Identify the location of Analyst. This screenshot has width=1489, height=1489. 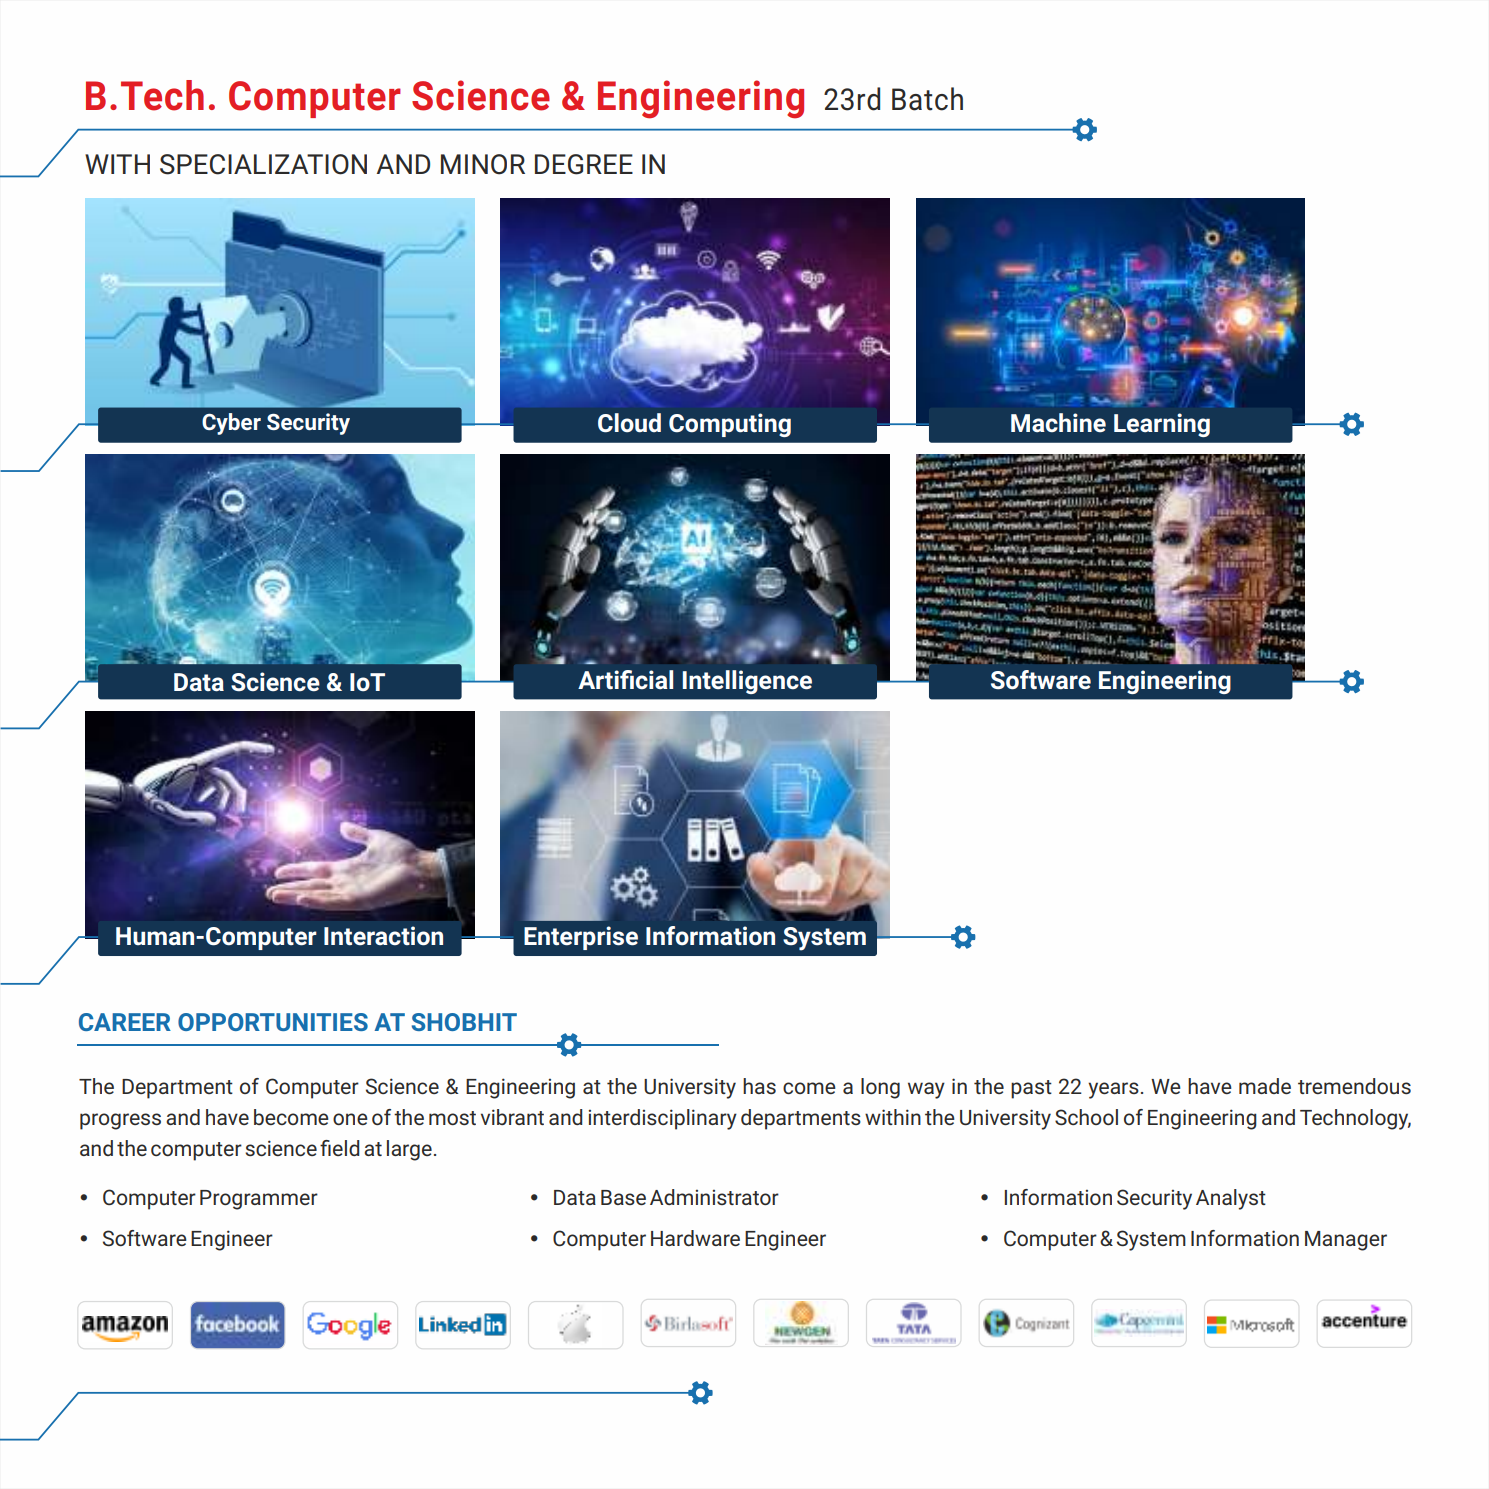
(1231, 1199).
